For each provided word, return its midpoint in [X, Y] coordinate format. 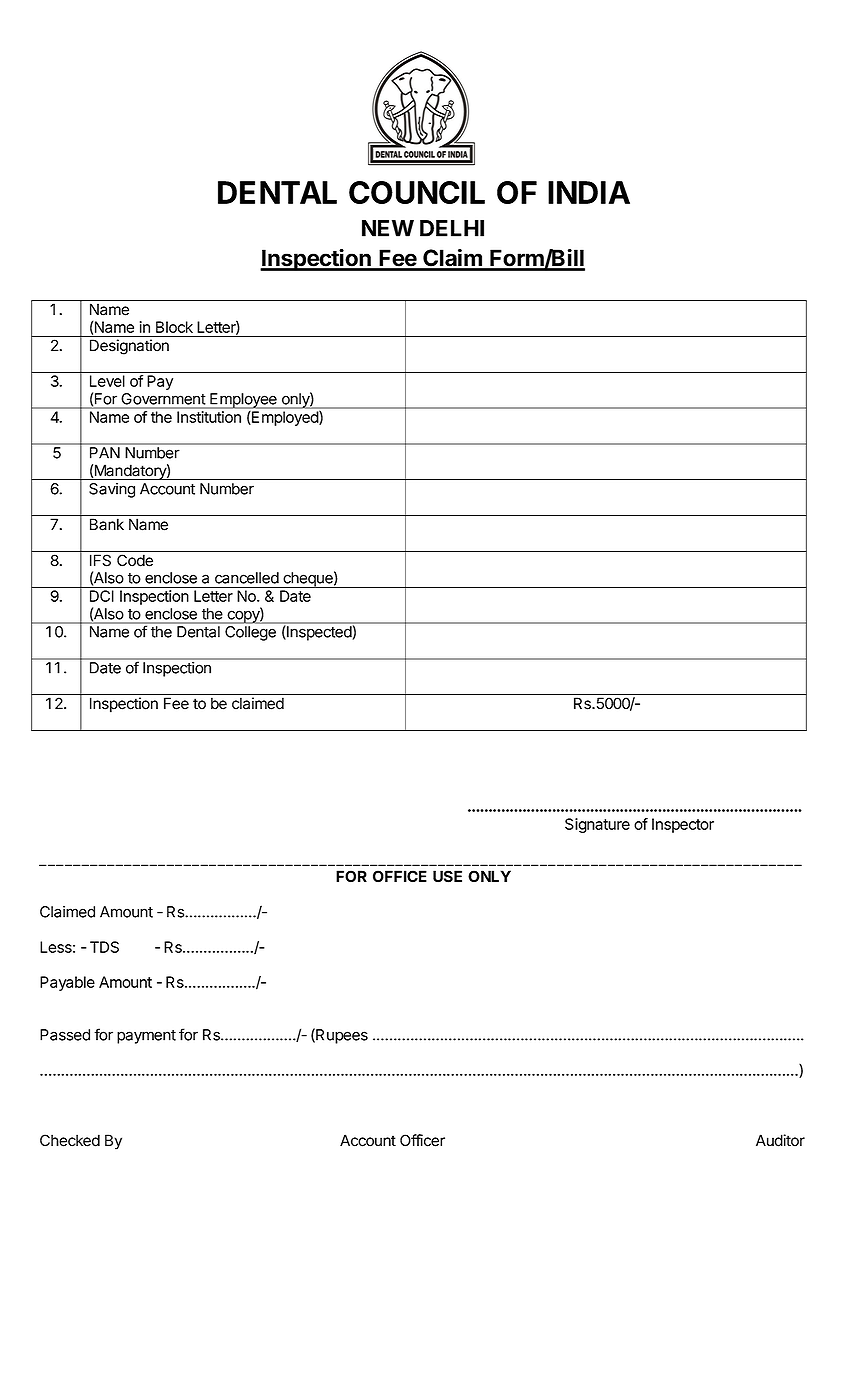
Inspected [319, 633]
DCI [102, 596]
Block [174, 327]
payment [146, 1037]
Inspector [683, 825]
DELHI [452, 228]
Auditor [780, 1140]
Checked [70, 1140]
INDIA [589, 192]
